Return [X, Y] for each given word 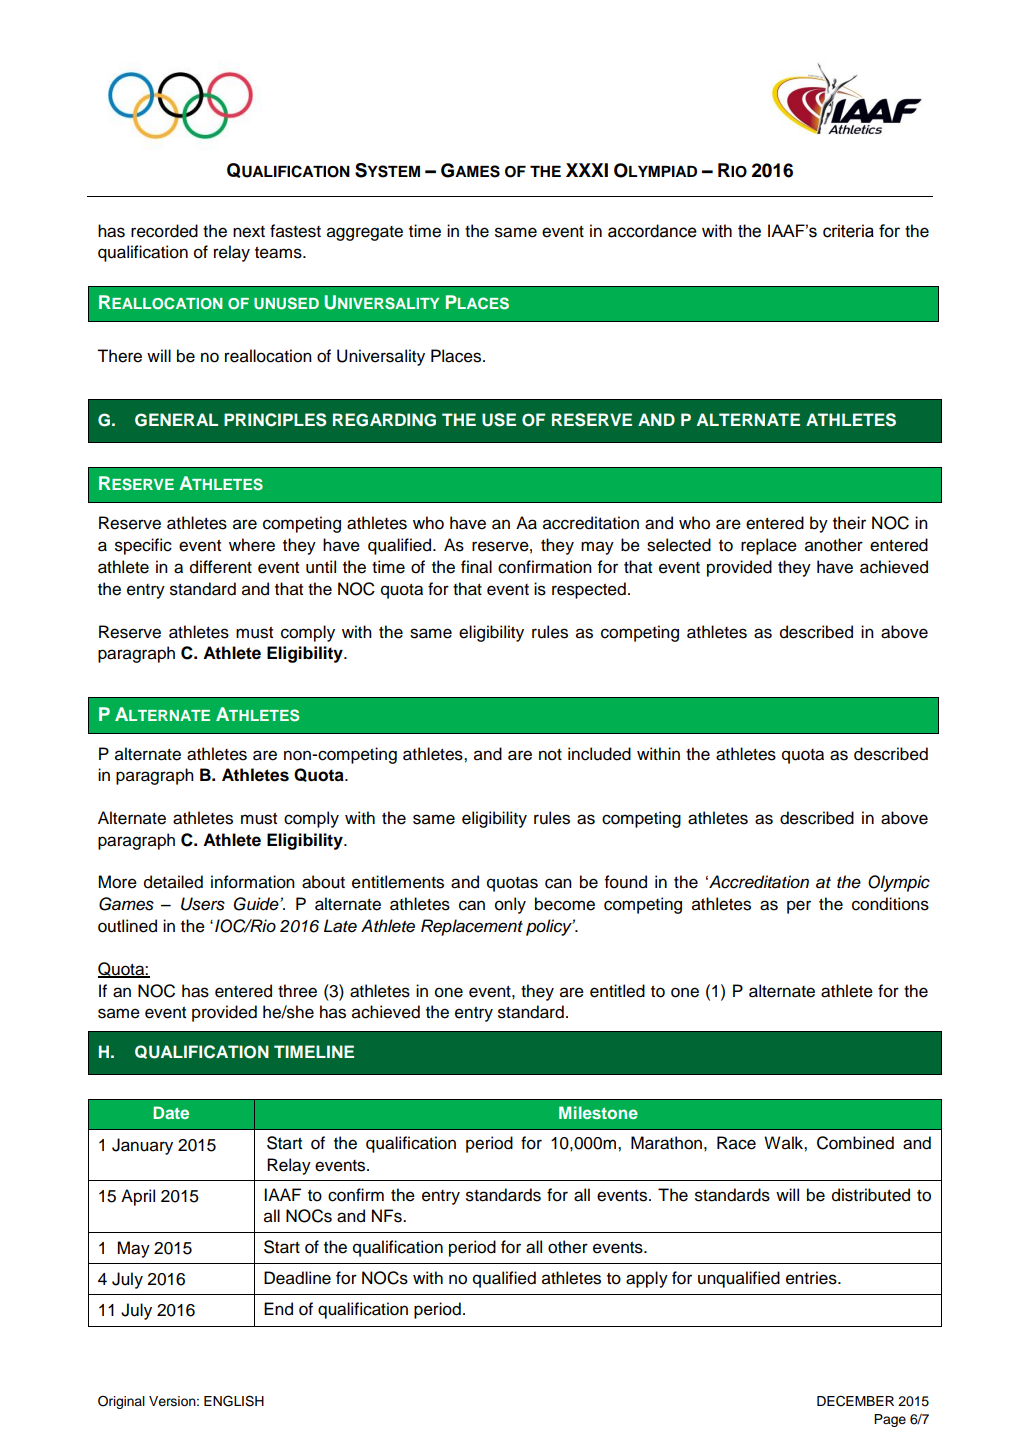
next [249, 232]
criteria [848, 231]
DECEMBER [855, 1401]
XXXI [587, 170]
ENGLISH [234, 1401]
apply [647, 1279]
